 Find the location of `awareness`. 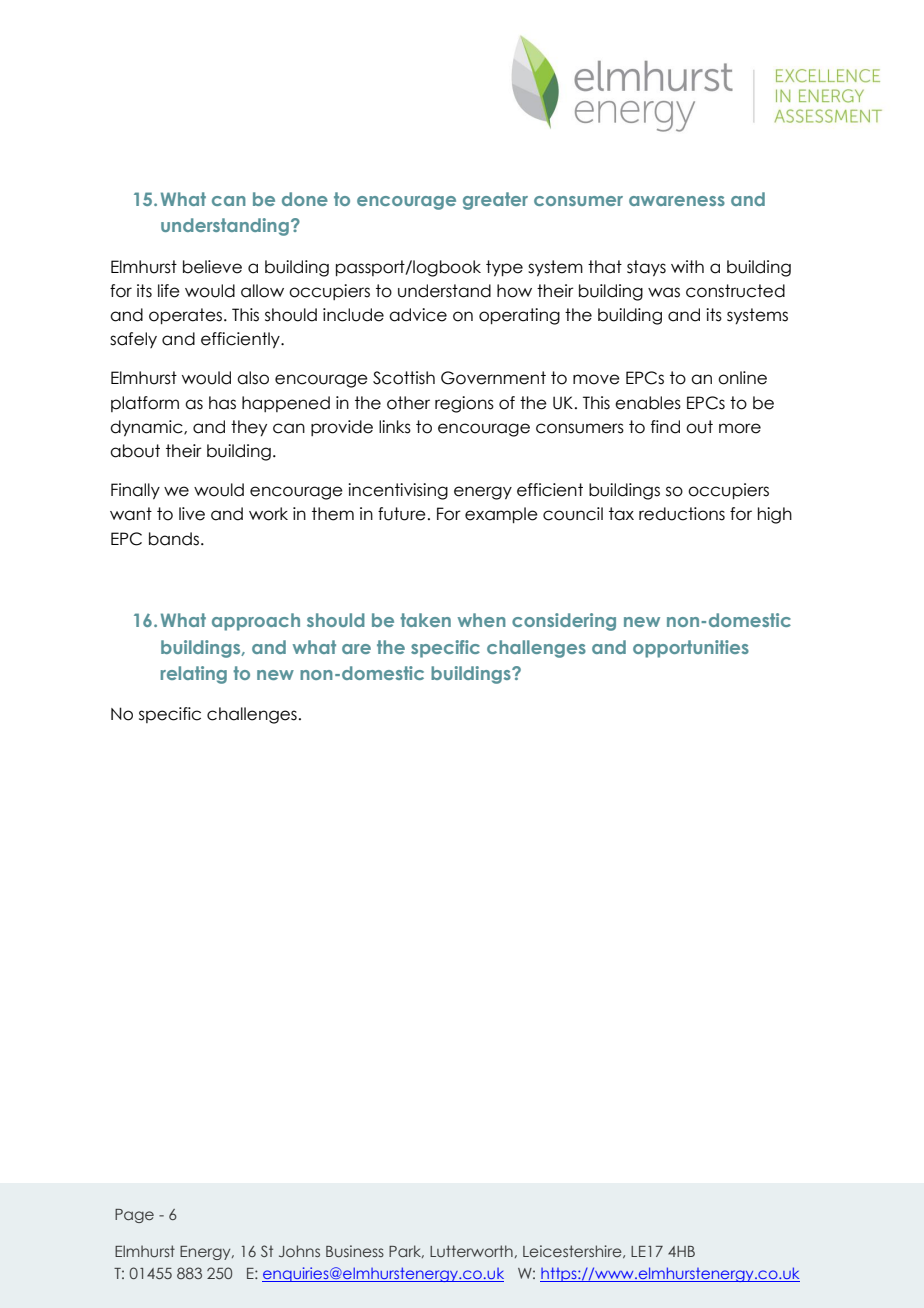

awareness is located at coordinates (677, 201).
